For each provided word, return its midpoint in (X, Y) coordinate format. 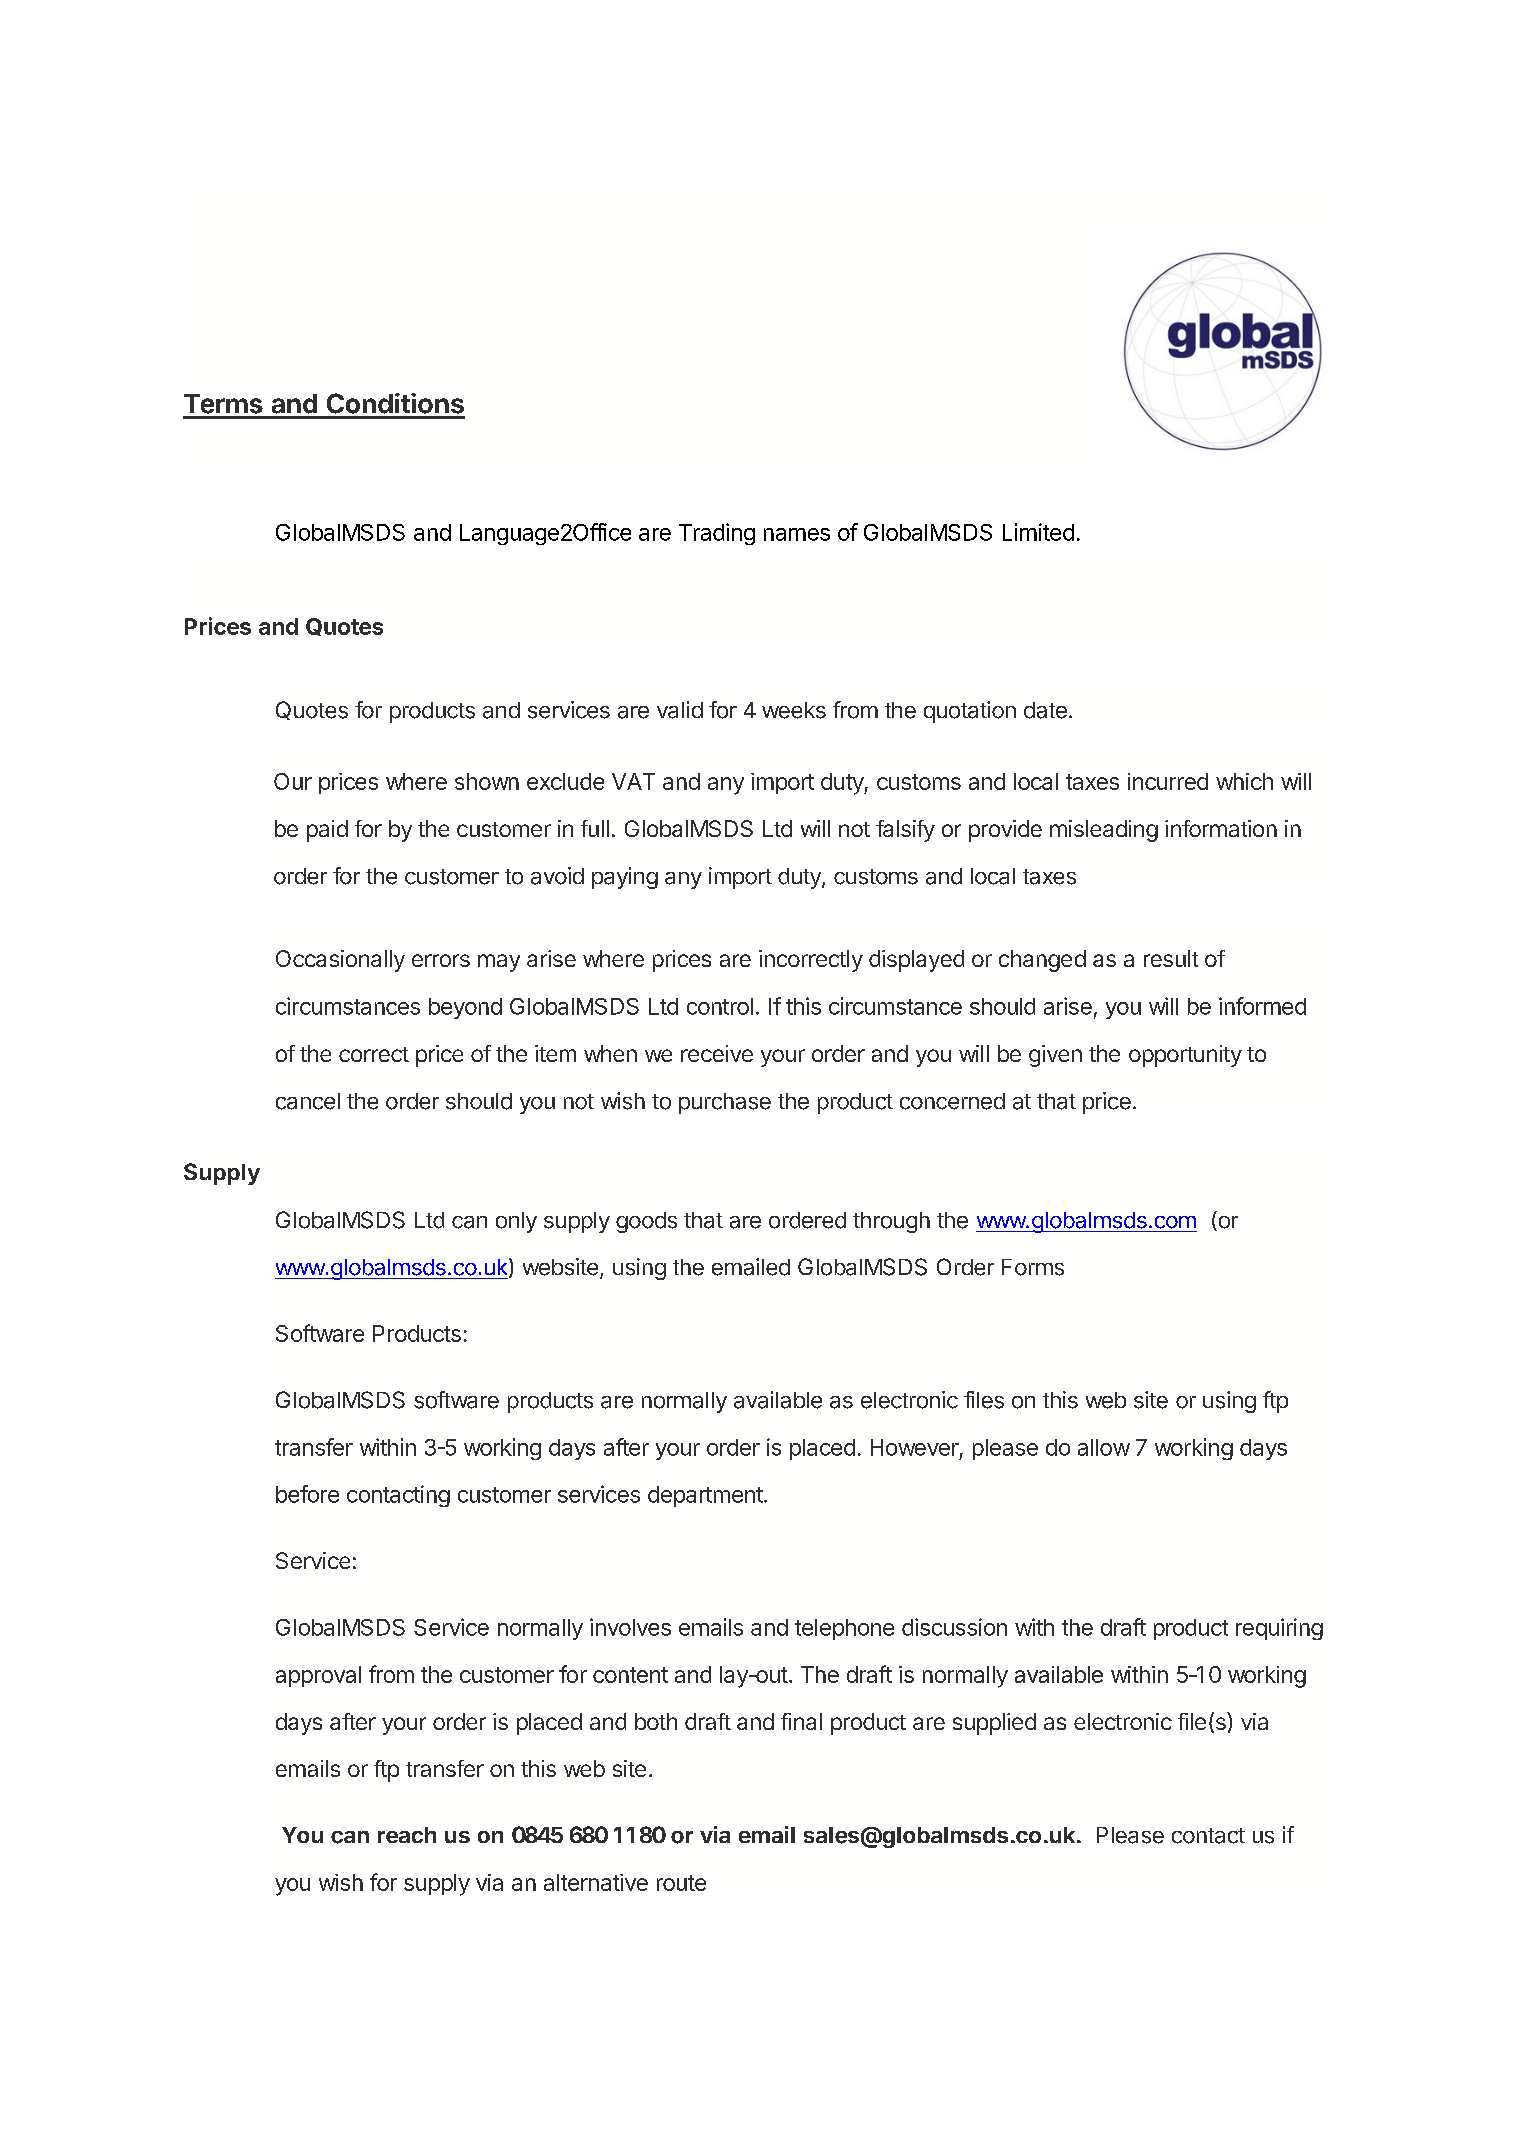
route (681, 1883)
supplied (994, 1724)
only (516, 1222)
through (891, 1222)
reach (407, 1835)
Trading (717, 534)
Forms (1033, 1267)
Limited (1038, 532)
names (797, 534)
